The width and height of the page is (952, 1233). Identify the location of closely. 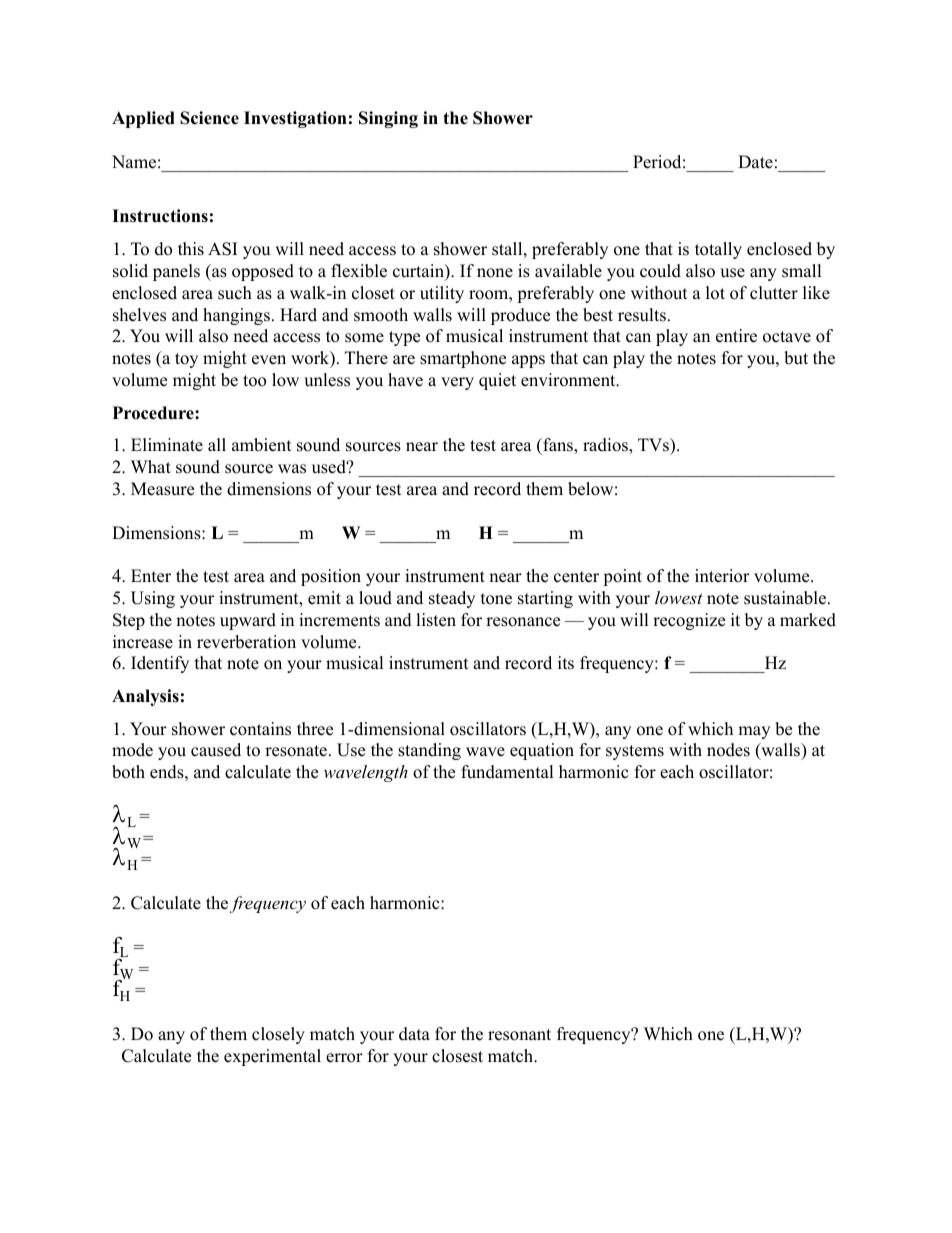
(278, 1035).
